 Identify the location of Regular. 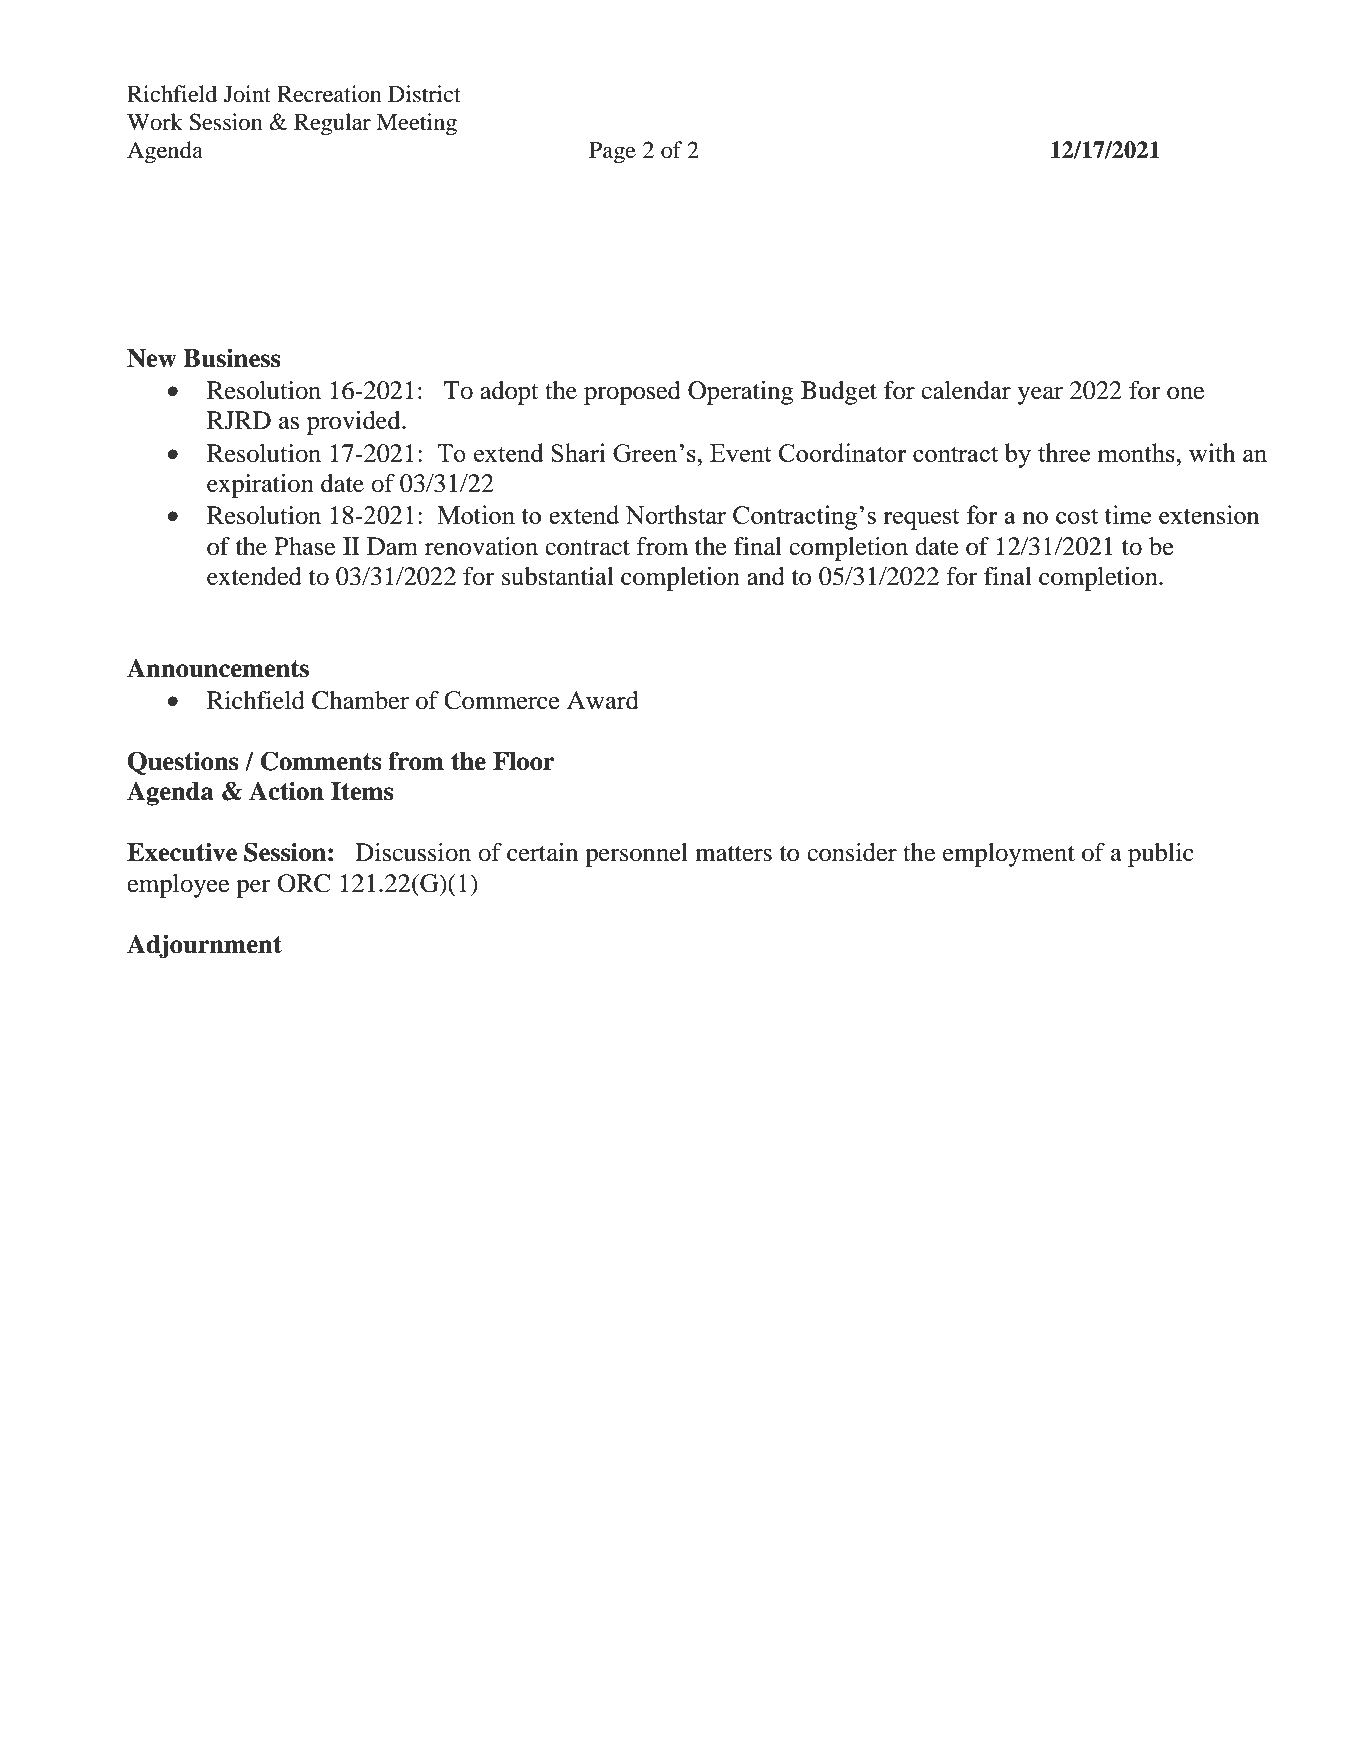
(332, 124).
